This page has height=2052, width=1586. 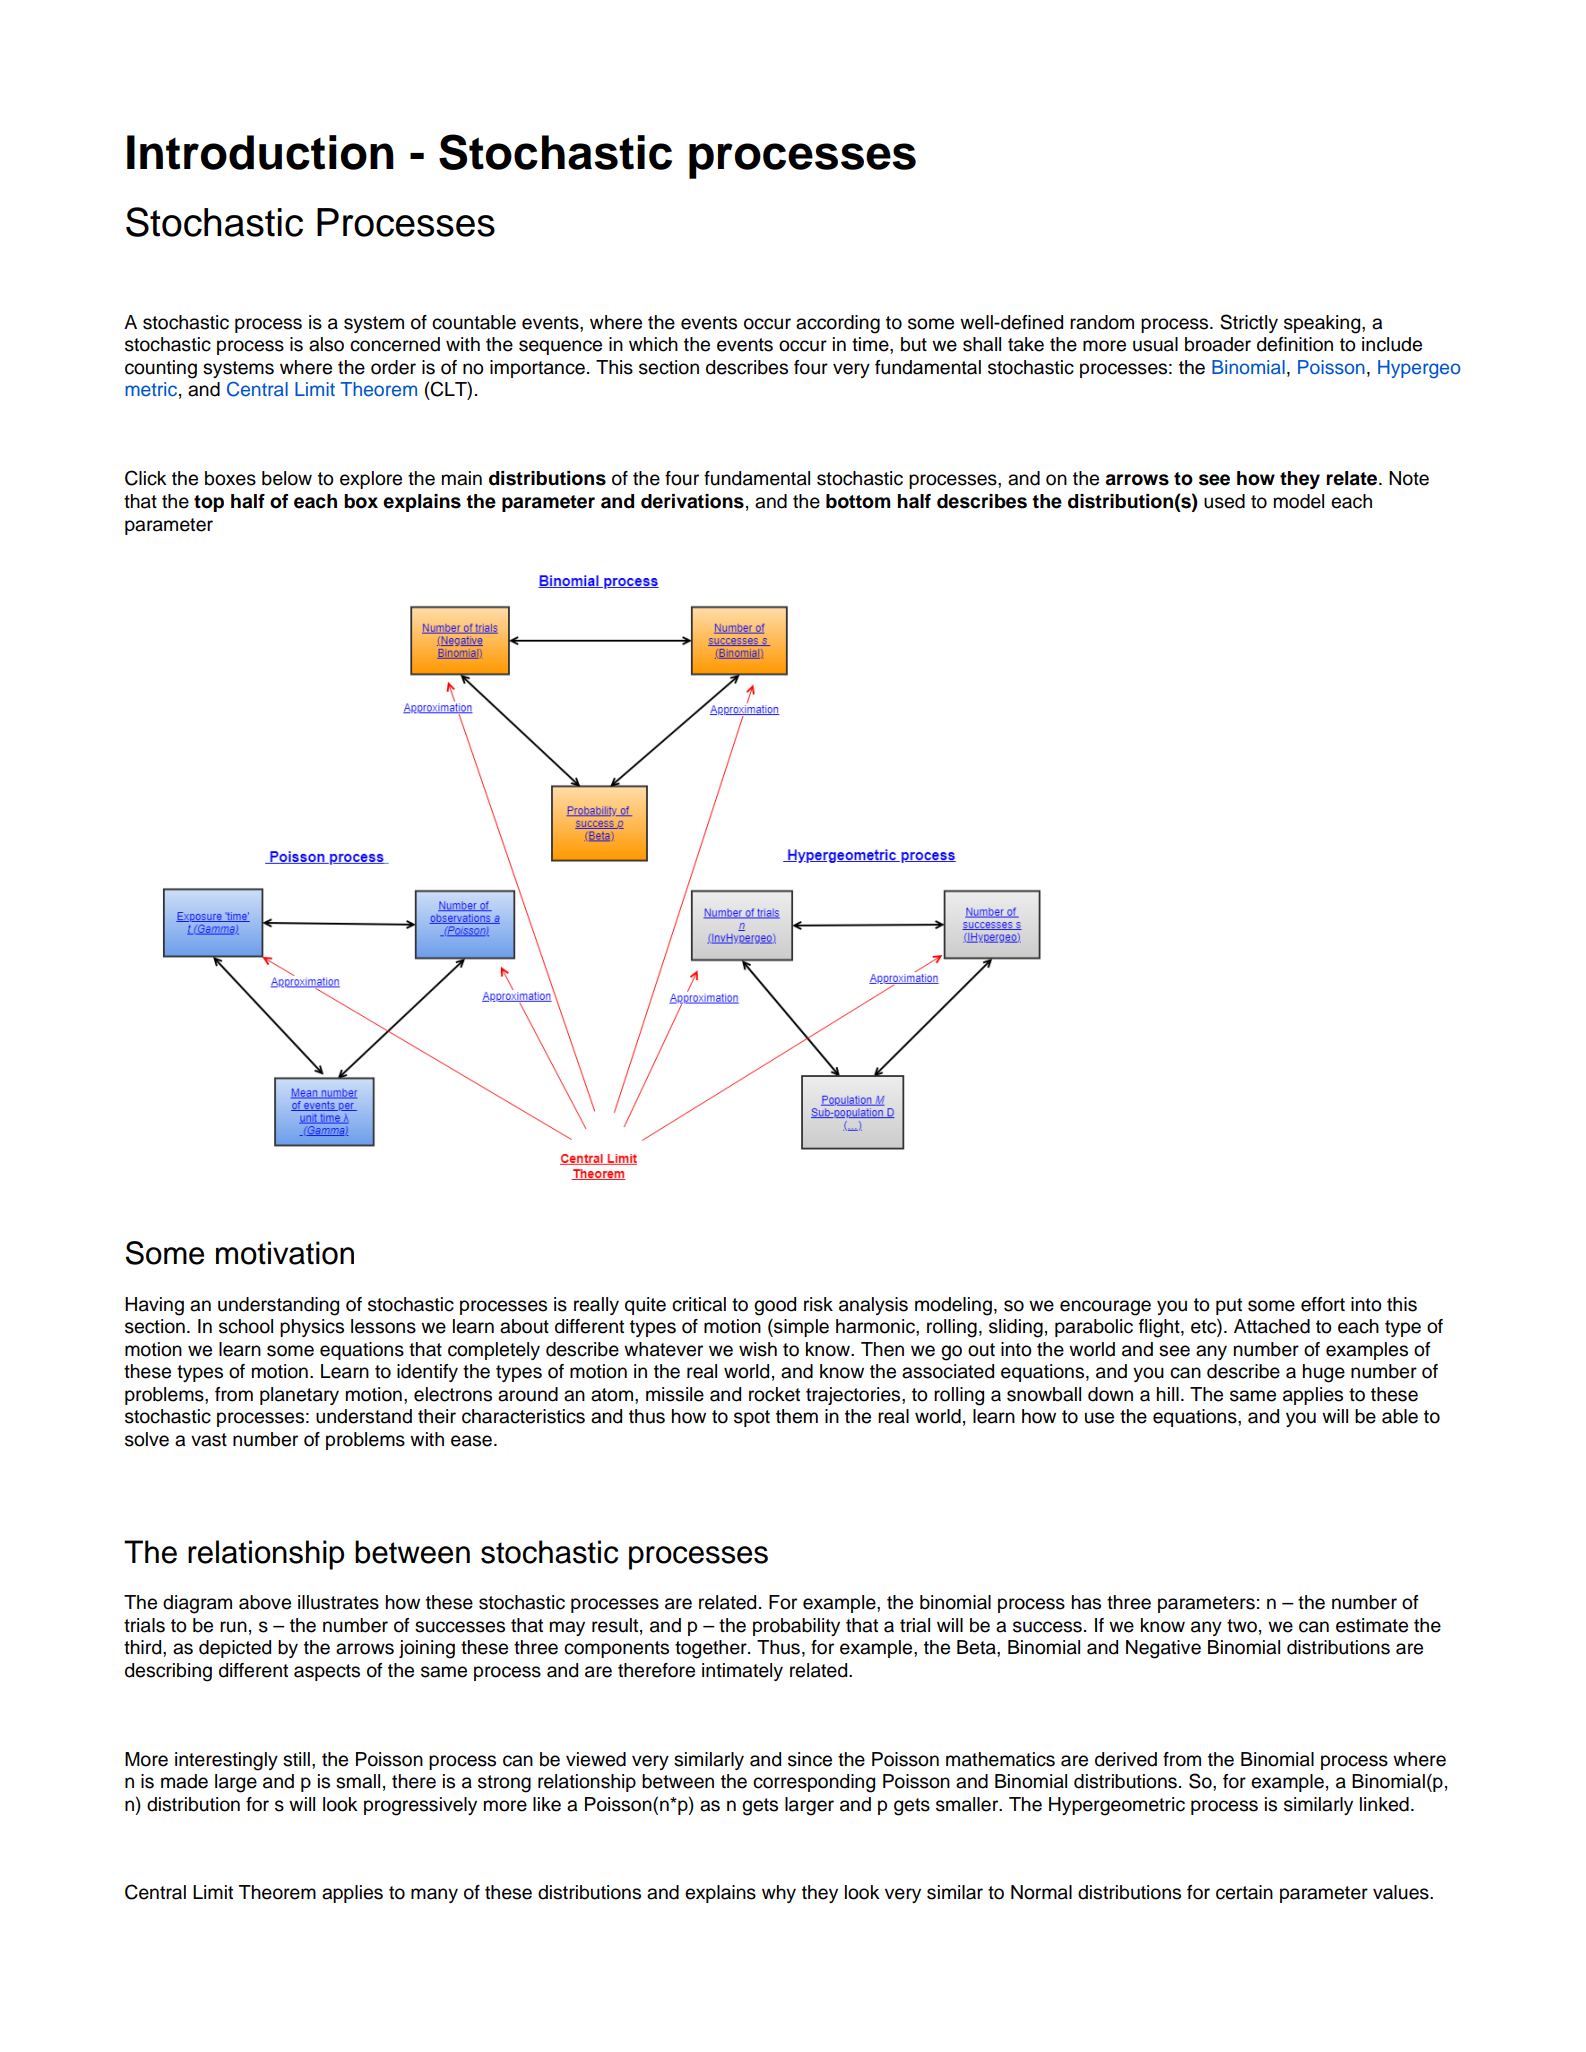 What do you see at coordinates (779, 1894) in the page?
I see `why` at bounding box center [779, 1894].
